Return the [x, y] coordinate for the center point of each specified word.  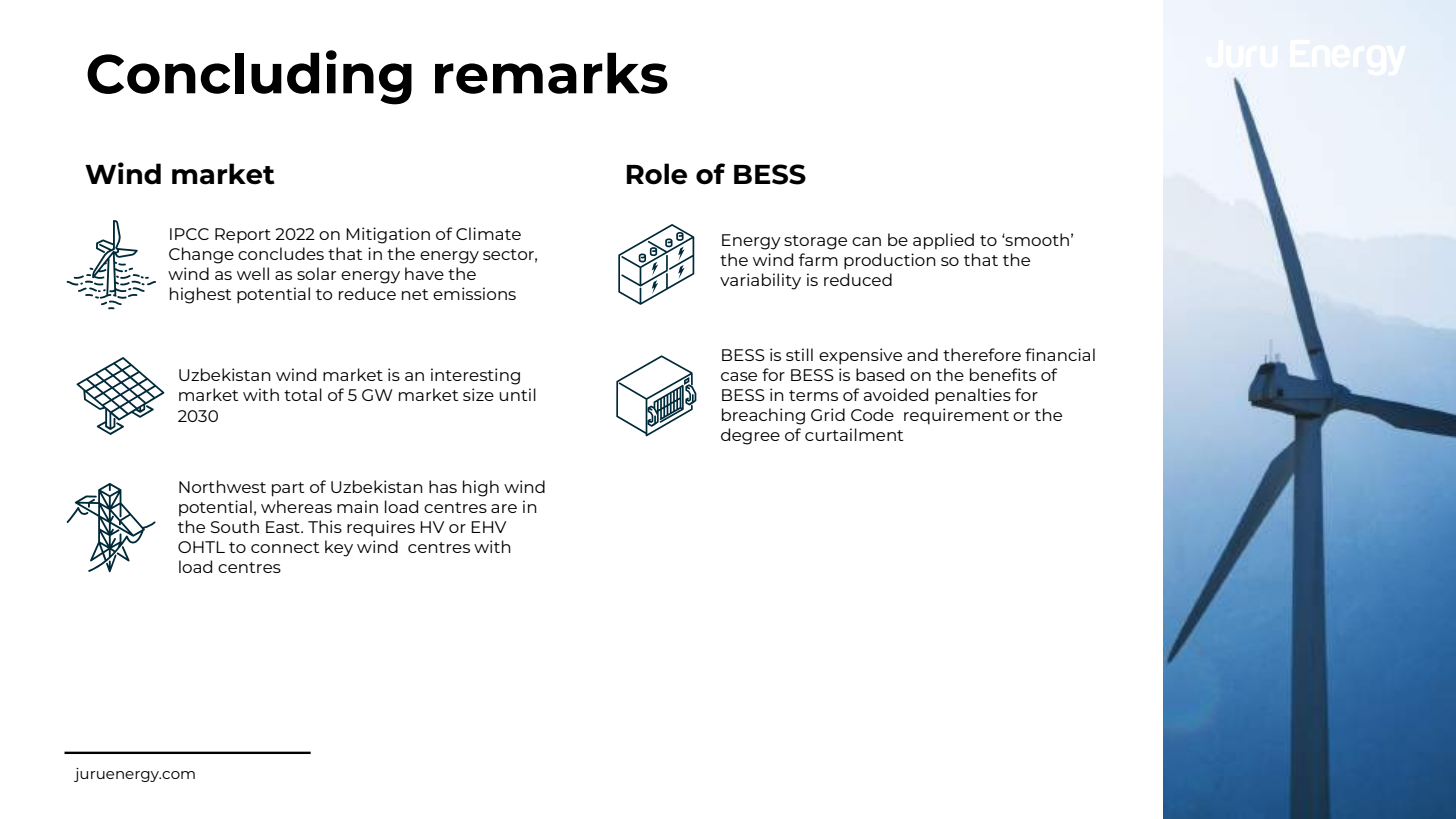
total [303, 394]
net [415, 294]
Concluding [249, 77]
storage [815, 242]
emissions [474, 293]
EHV [488, 527]
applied [943, 241]
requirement [956, 416]
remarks [551, 73]
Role [656, 174]
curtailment [854, 434]
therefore [982, 354]
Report [243, 236]
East [284, 527]
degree [750, 436]
